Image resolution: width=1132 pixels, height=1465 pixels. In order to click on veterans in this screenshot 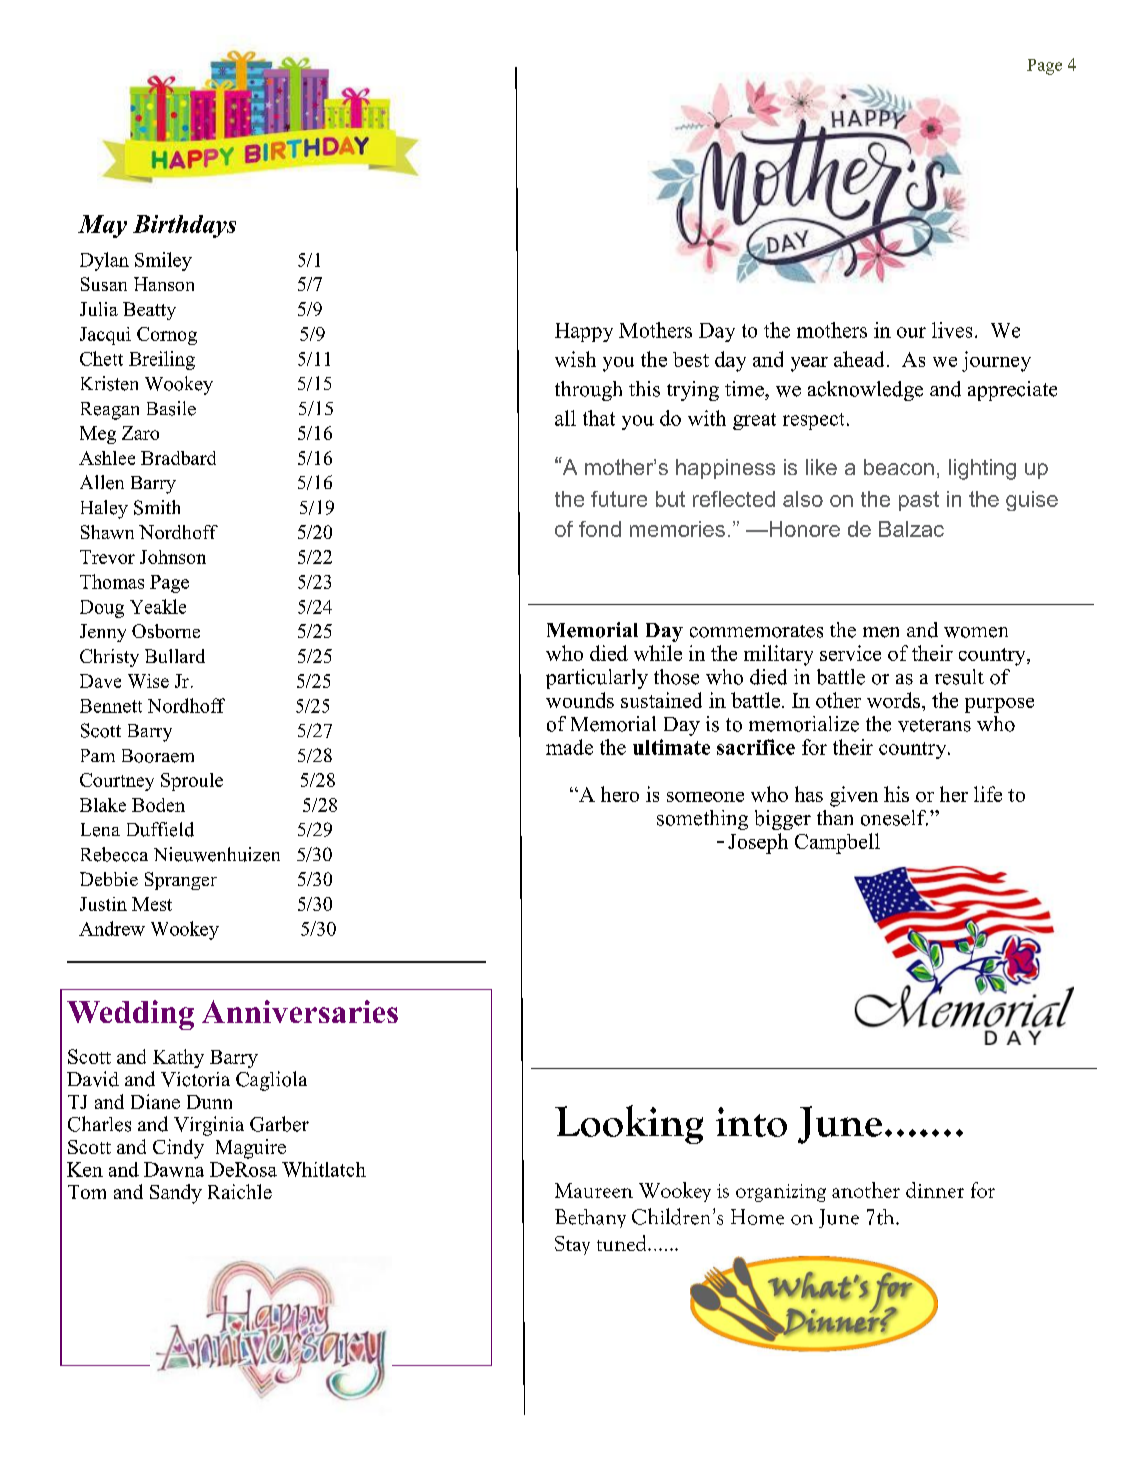, I will do `click(934, 725)`.
